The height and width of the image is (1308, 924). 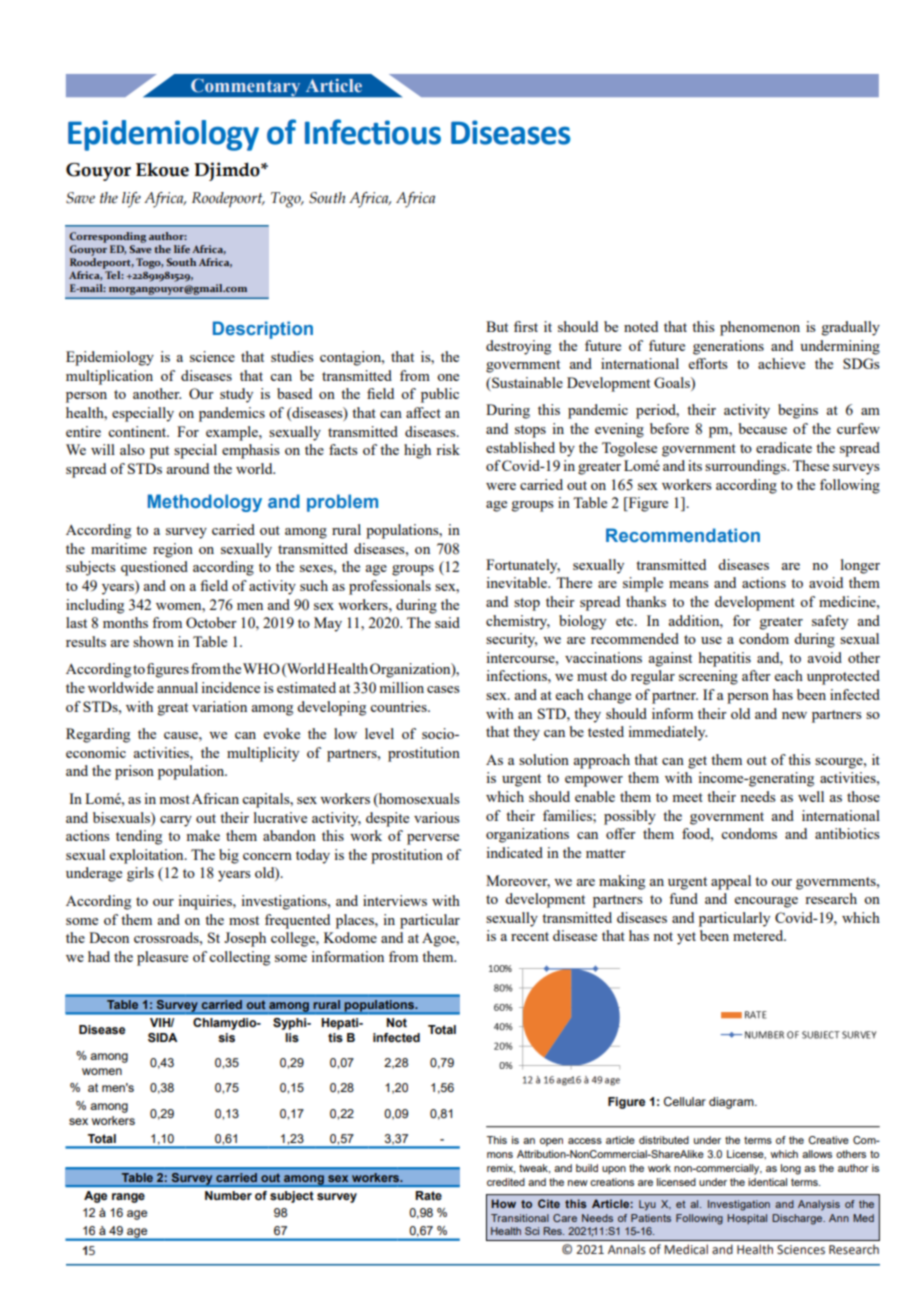 I want to click on phenomenon, so click(x=760, y=328).
